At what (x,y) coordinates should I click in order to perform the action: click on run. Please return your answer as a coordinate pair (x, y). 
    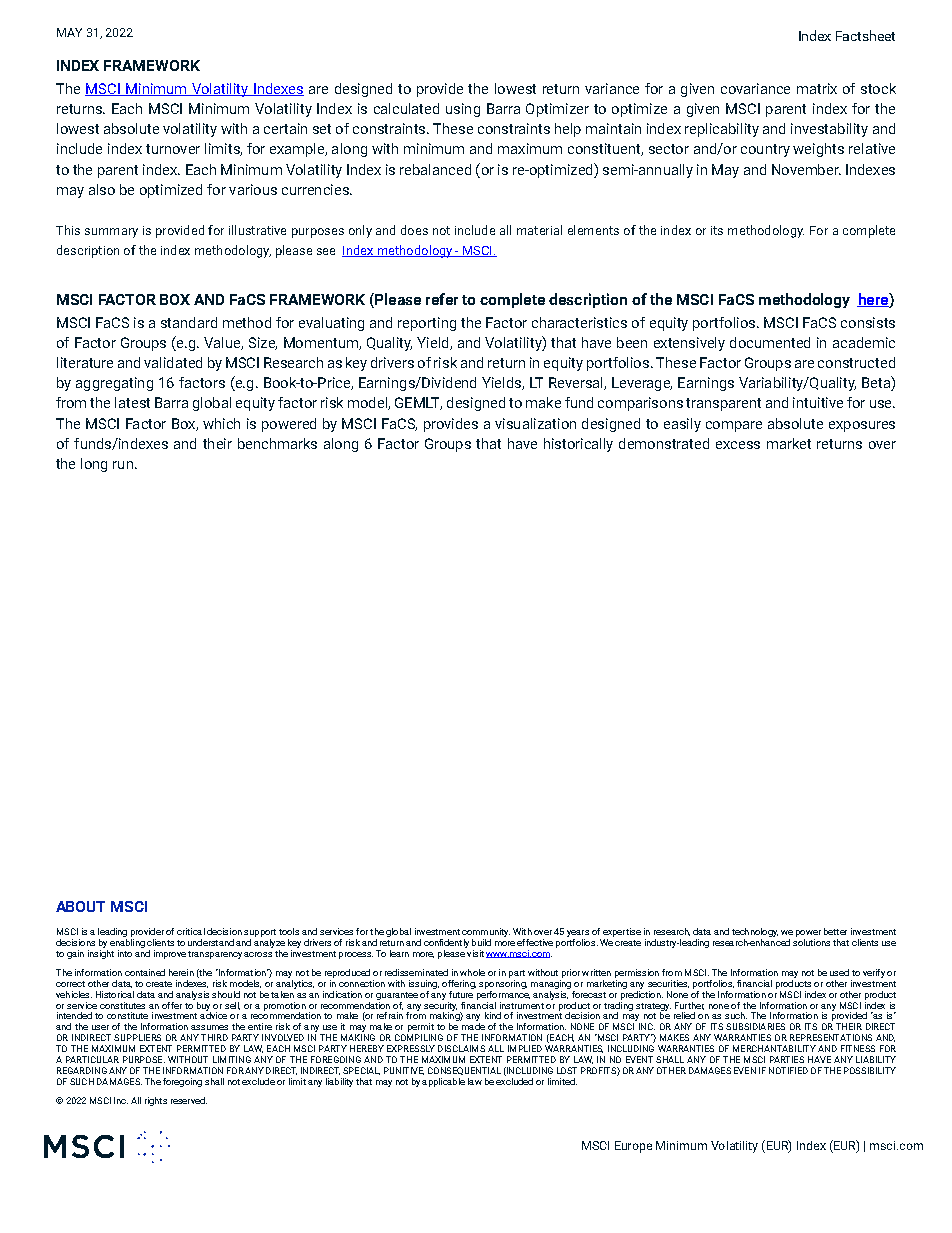
    Looking at the image, I should click on (123, 465).
